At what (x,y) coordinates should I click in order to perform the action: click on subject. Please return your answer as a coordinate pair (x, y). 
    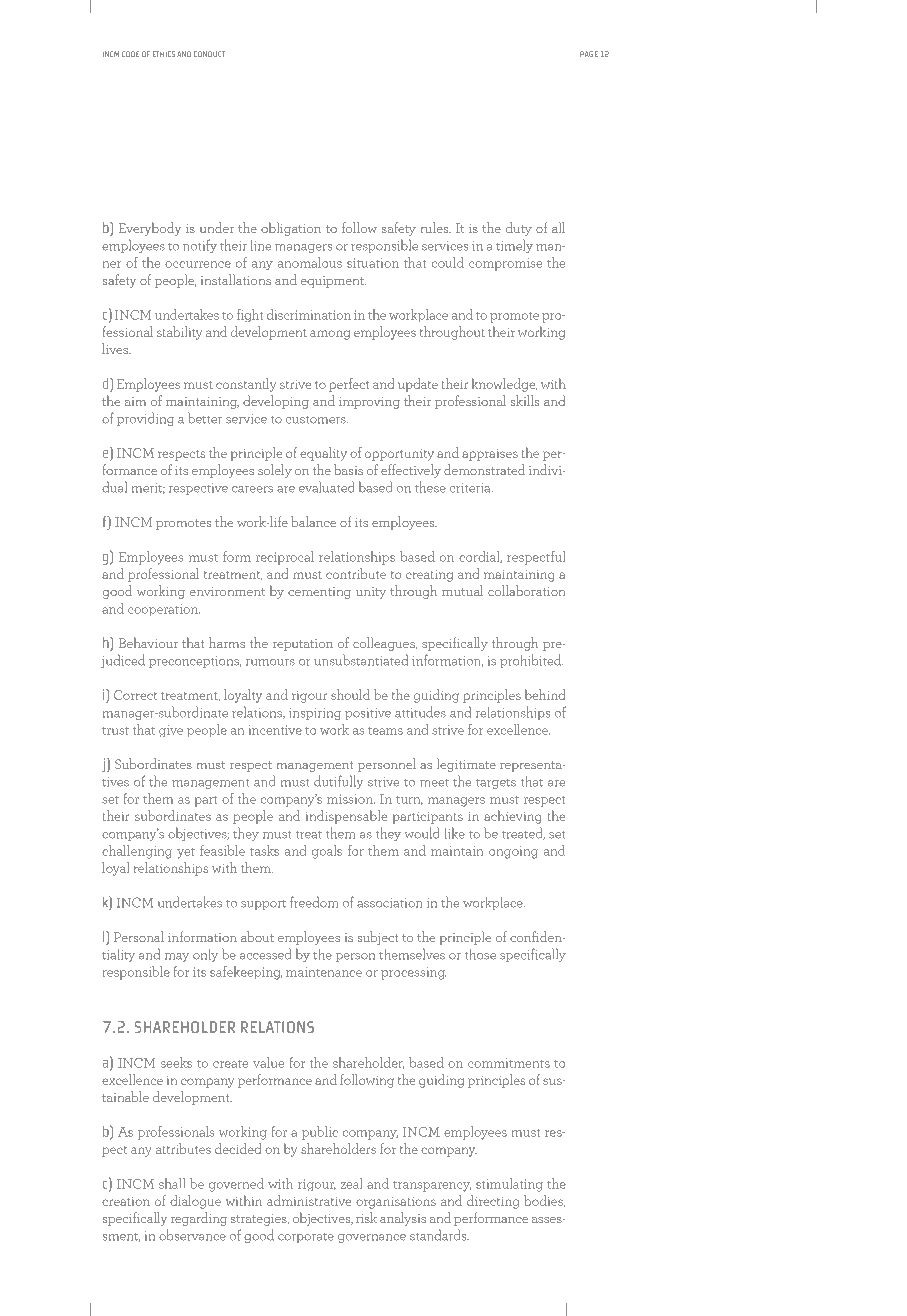
    Looking at the image, I should click on (378, 938).
